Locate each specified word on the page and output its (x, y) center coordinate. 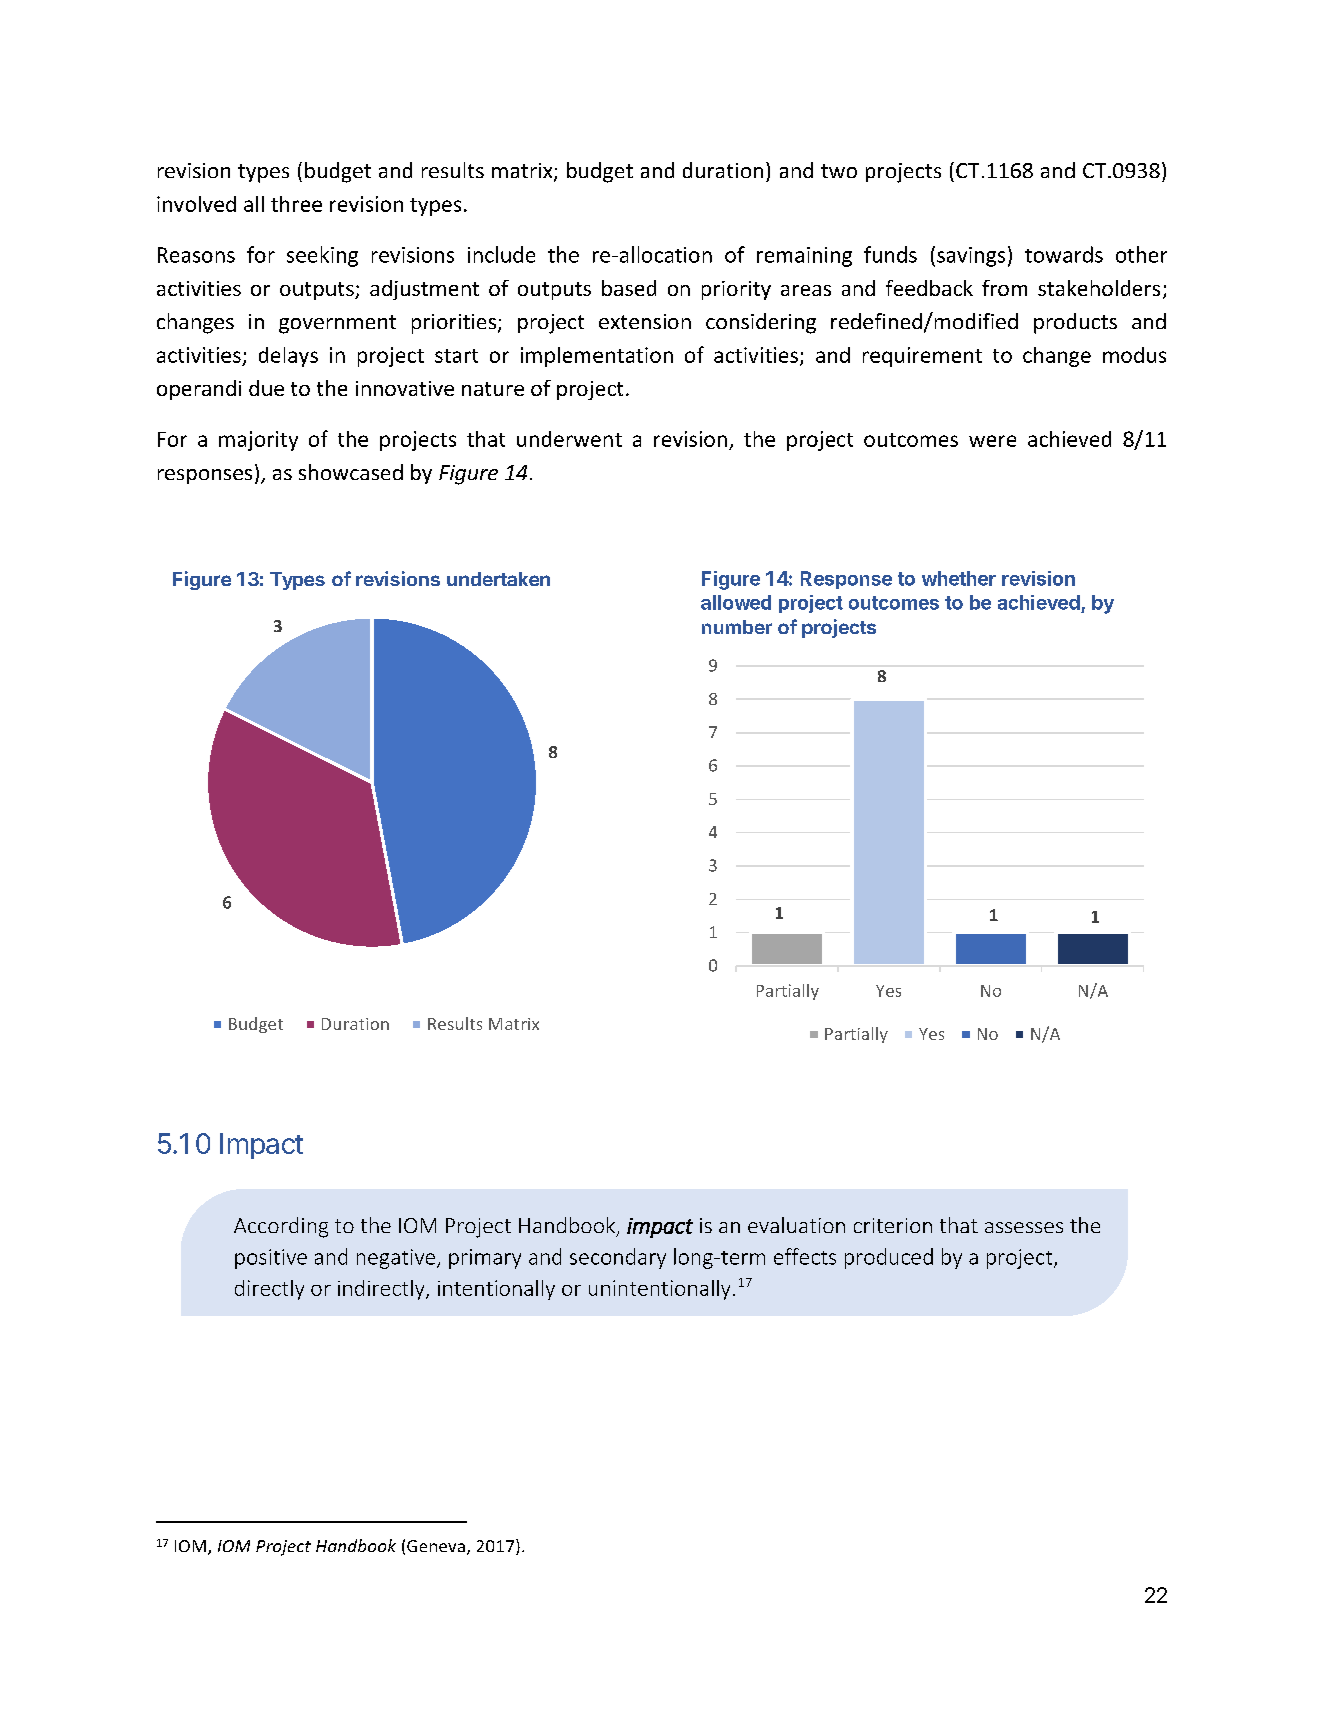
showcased (351, 472)
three (296, 204)
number (737, 627)
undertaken (498, 579)
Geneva (436, 1546)
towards (1064, 254)
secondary (618, 1258)
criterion (893, 1225)
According (281, 1227)
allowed (736, 602)
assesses (1024, 1227)
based (629, 288)
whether (959, 578)
